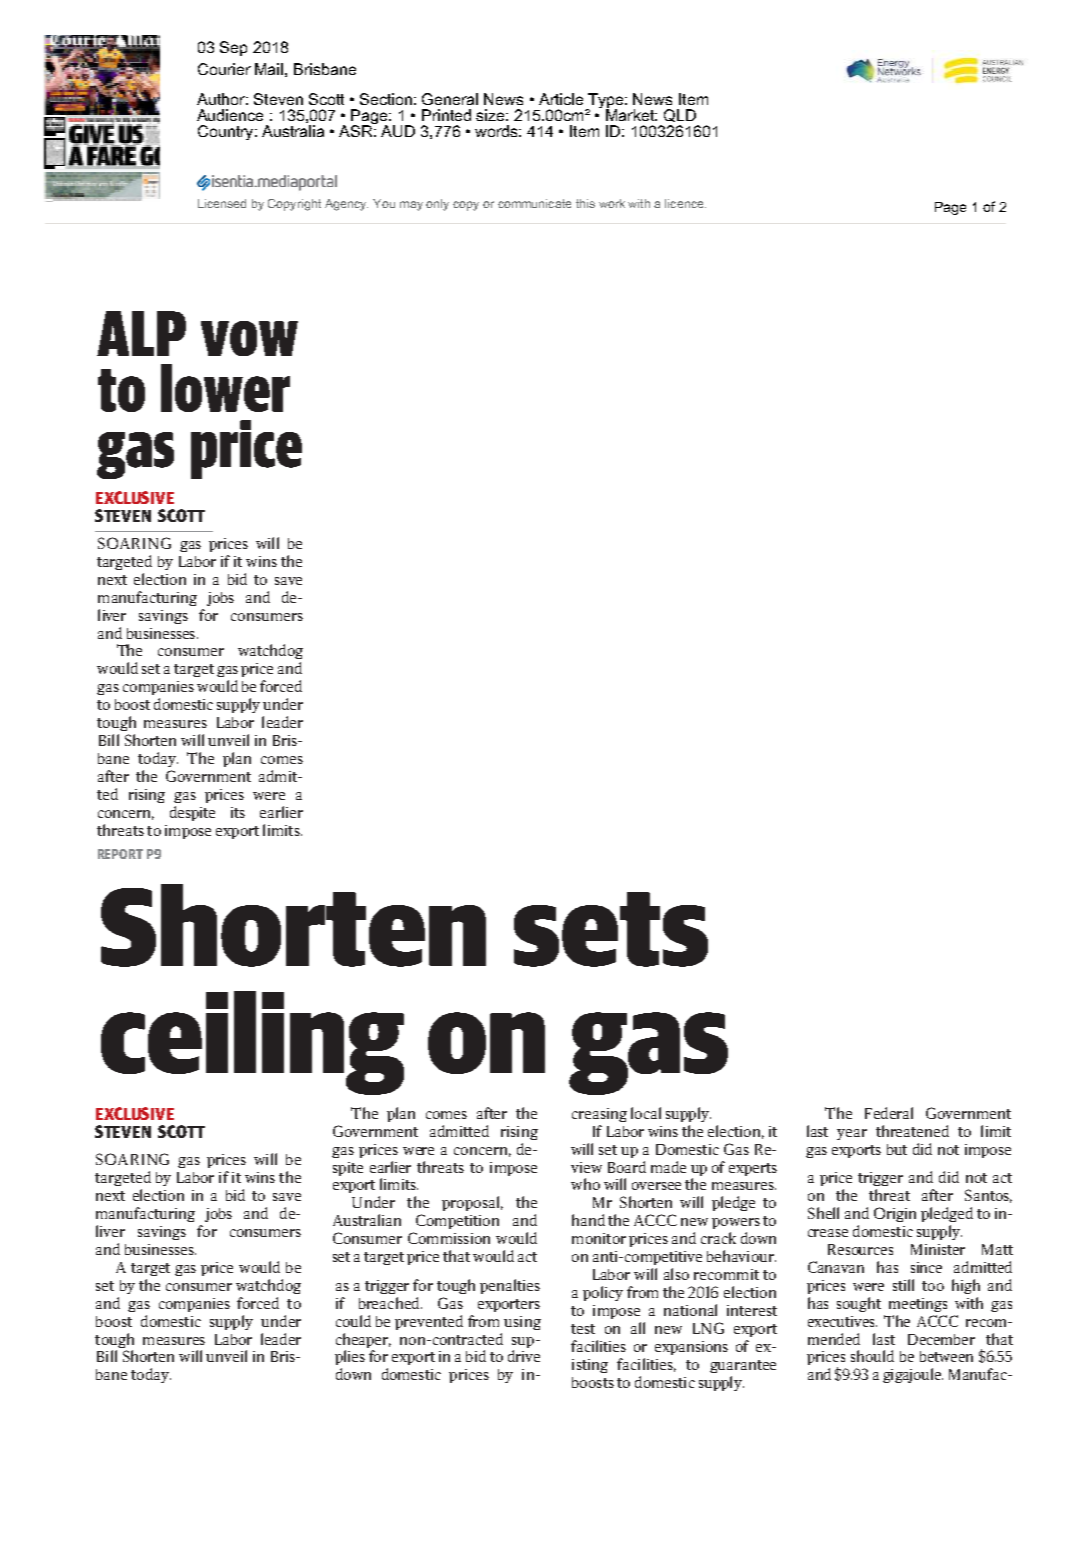 The height and width of the image is (1541, 1075). I want to click on ceiling, so click(252, 1043).
